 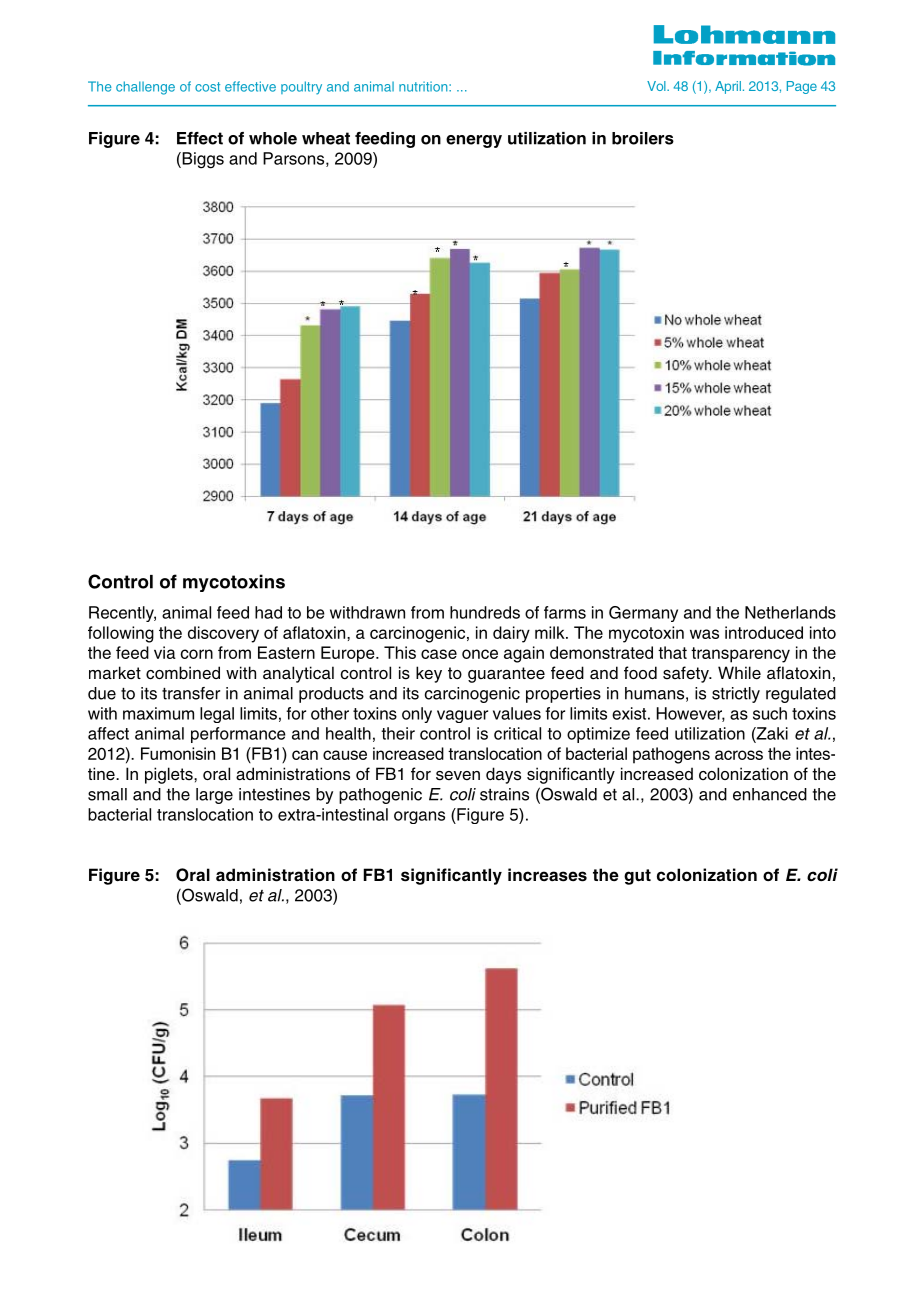 What do you see at coordinates (207, 87) in the document?
I see `cost` at bounding box center [207, 87].
